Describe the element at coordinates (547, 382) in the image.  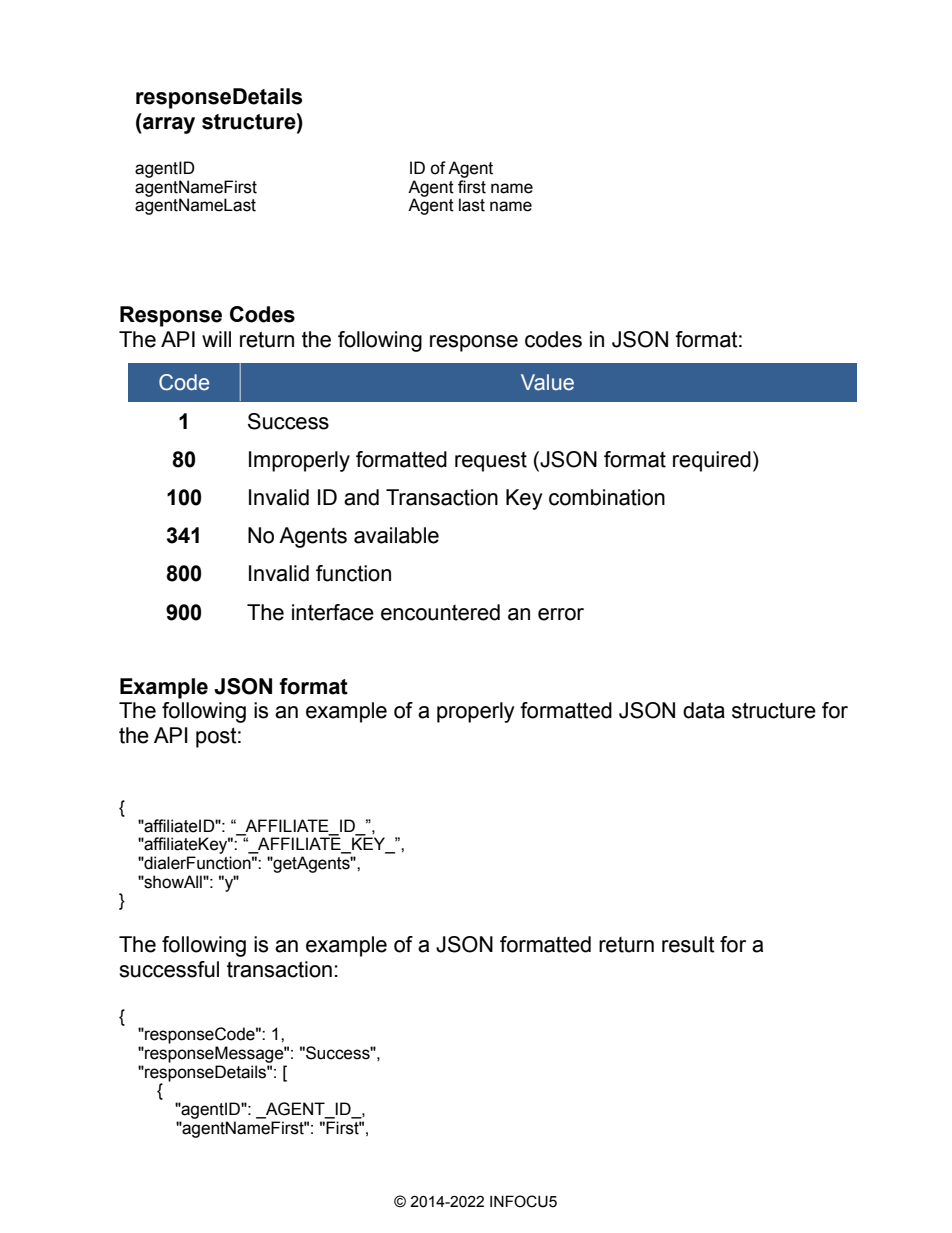
I see `Value` at that location.
